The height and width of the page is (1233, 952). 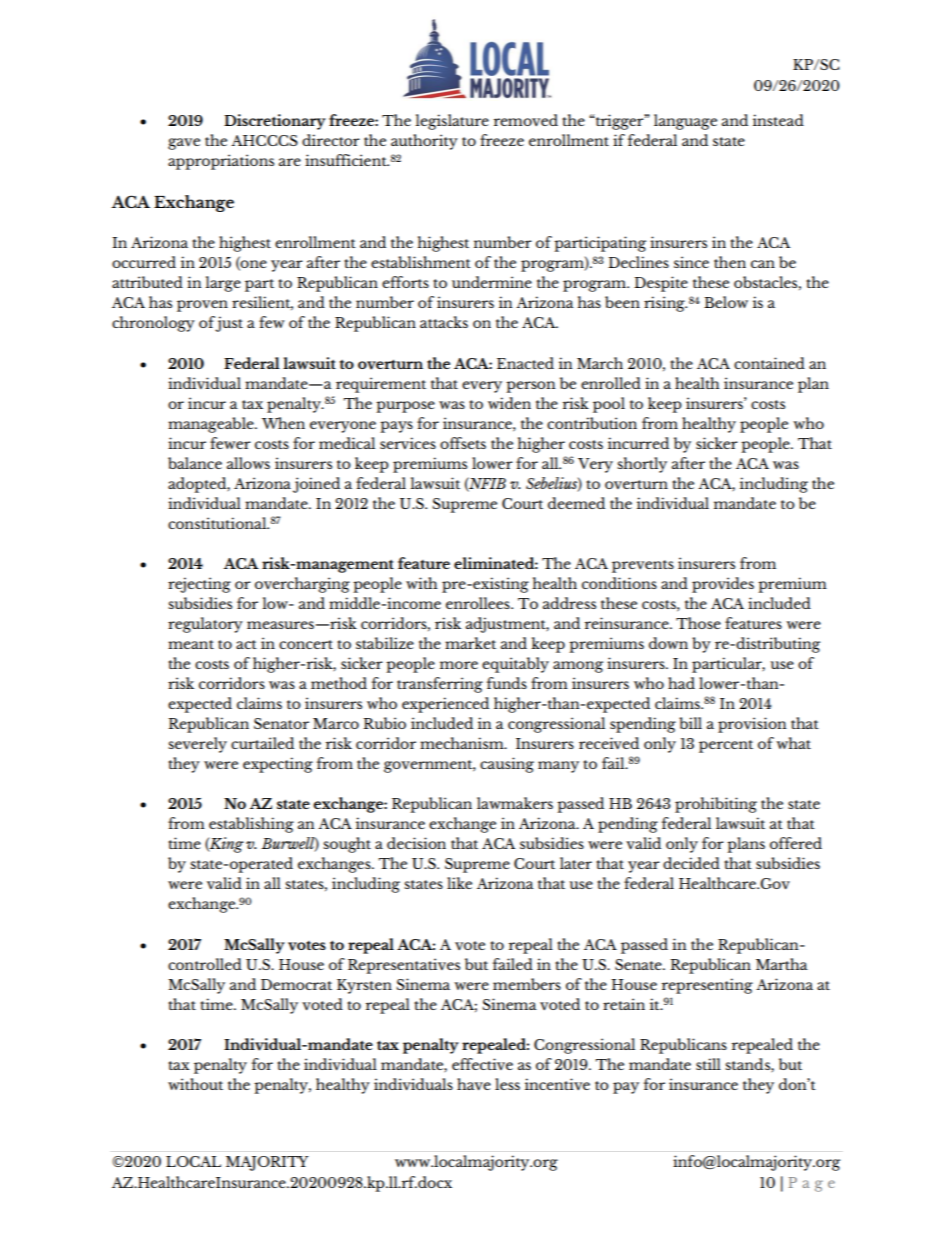 What do you see at coordinates (685, 122) in the page?
I see `language` at bounding box center [685, 122].
